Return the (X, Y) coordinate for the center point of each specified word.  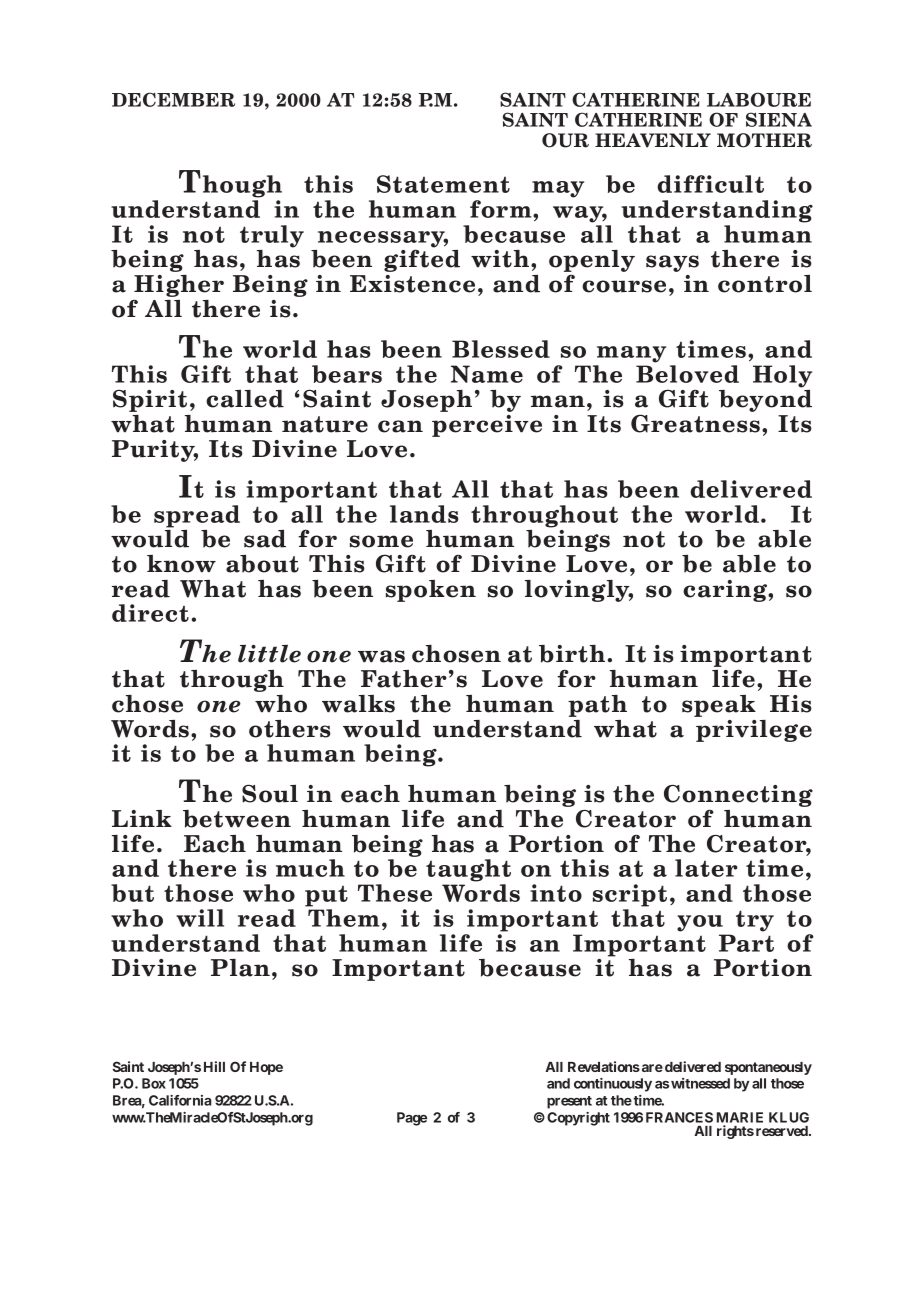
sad (265, 539)
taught (468, 870)
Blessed (501, 349)
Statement (443, 184)
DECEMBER (173, 99)
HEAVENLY (653, 140)
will (200, 918)
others (290, 729)
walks (358, 704)
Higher (179, 287)
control (765, 284)
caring (726, 591)
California (180, 1100)
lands (424, 514)
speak (719, 706)
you (700, 923)
